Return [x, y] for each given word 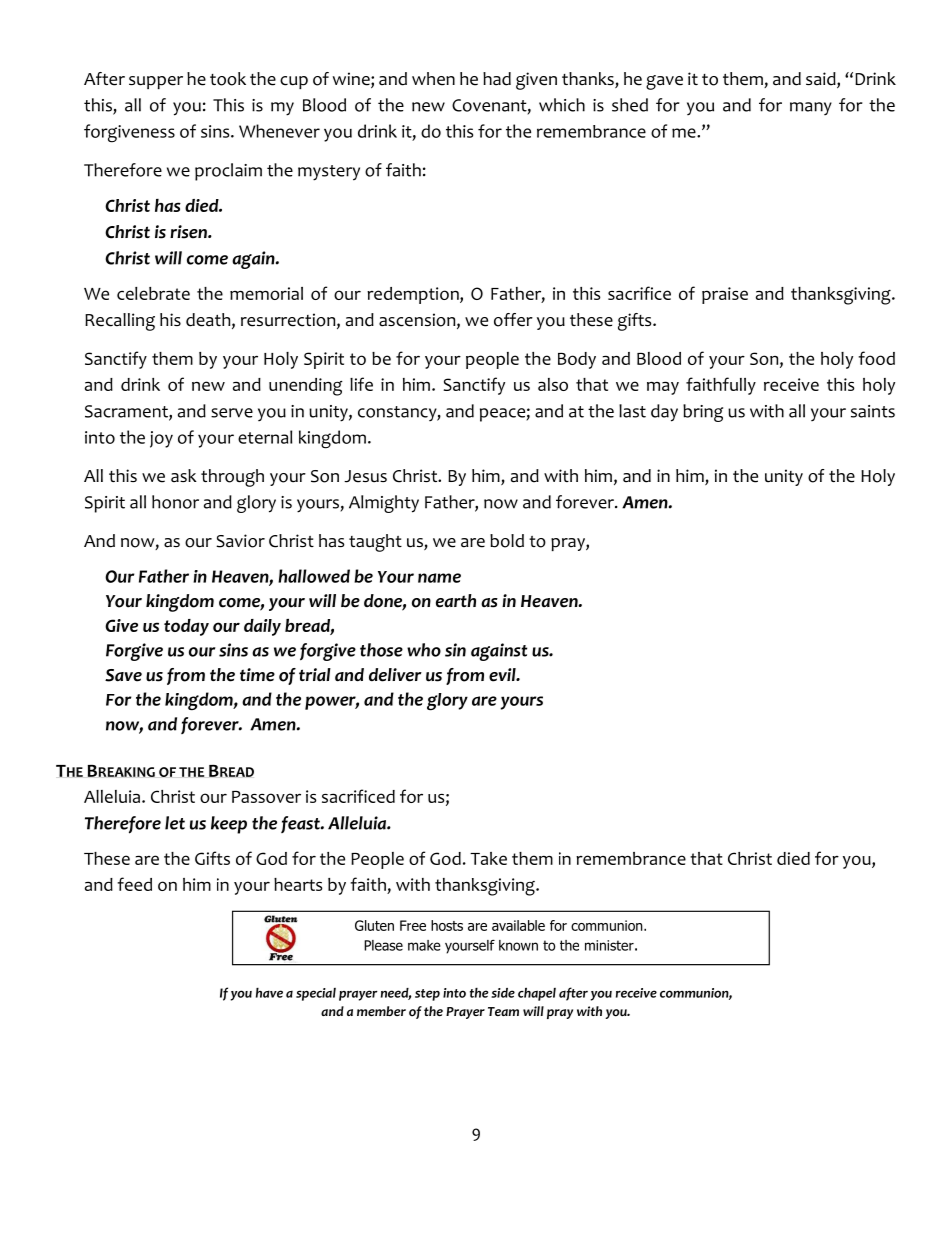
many [811, 108]
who [424, 650]
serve [232, 413]
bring [703, 413]
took [228, 79]
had [497, 79]
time [257, 675]
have [269, 993]
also [553, 384]
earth [456, 601]
